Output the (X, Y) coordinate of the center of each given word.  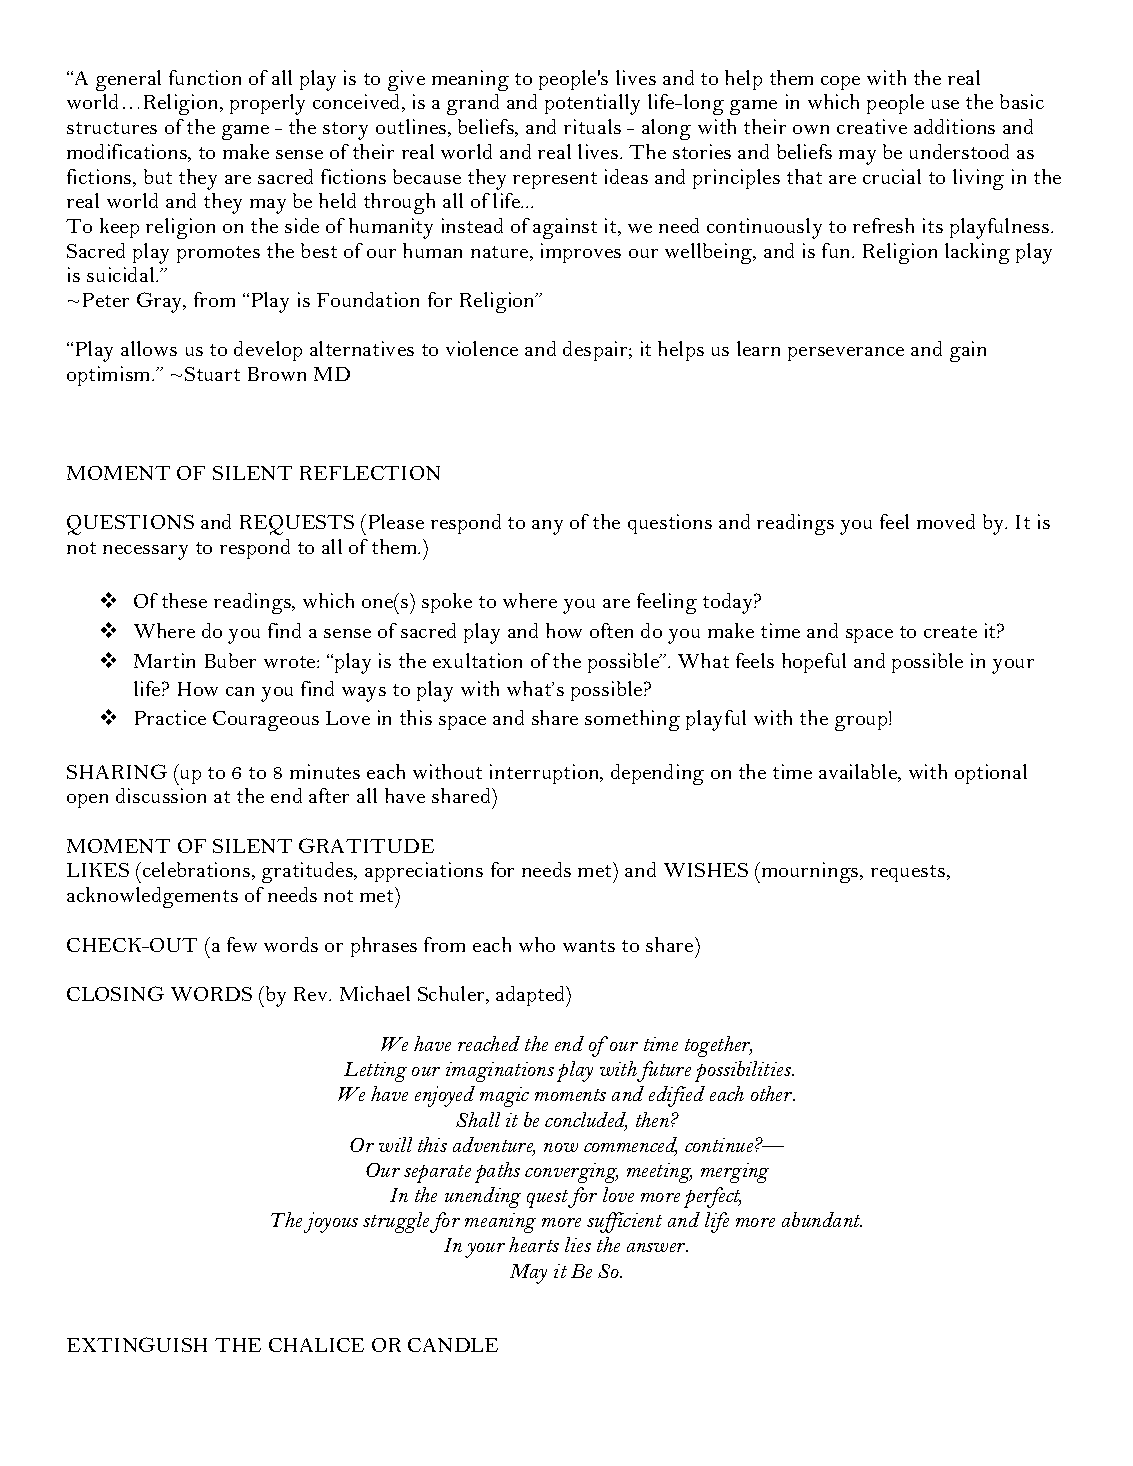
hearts (534, 1244)
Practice (170, 717)
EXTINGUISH (137, 1344)
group (862, 723)
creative (872, 126)
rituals (592, 126)
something (632, 720)
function (205, 77)
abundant (822, 1219)
